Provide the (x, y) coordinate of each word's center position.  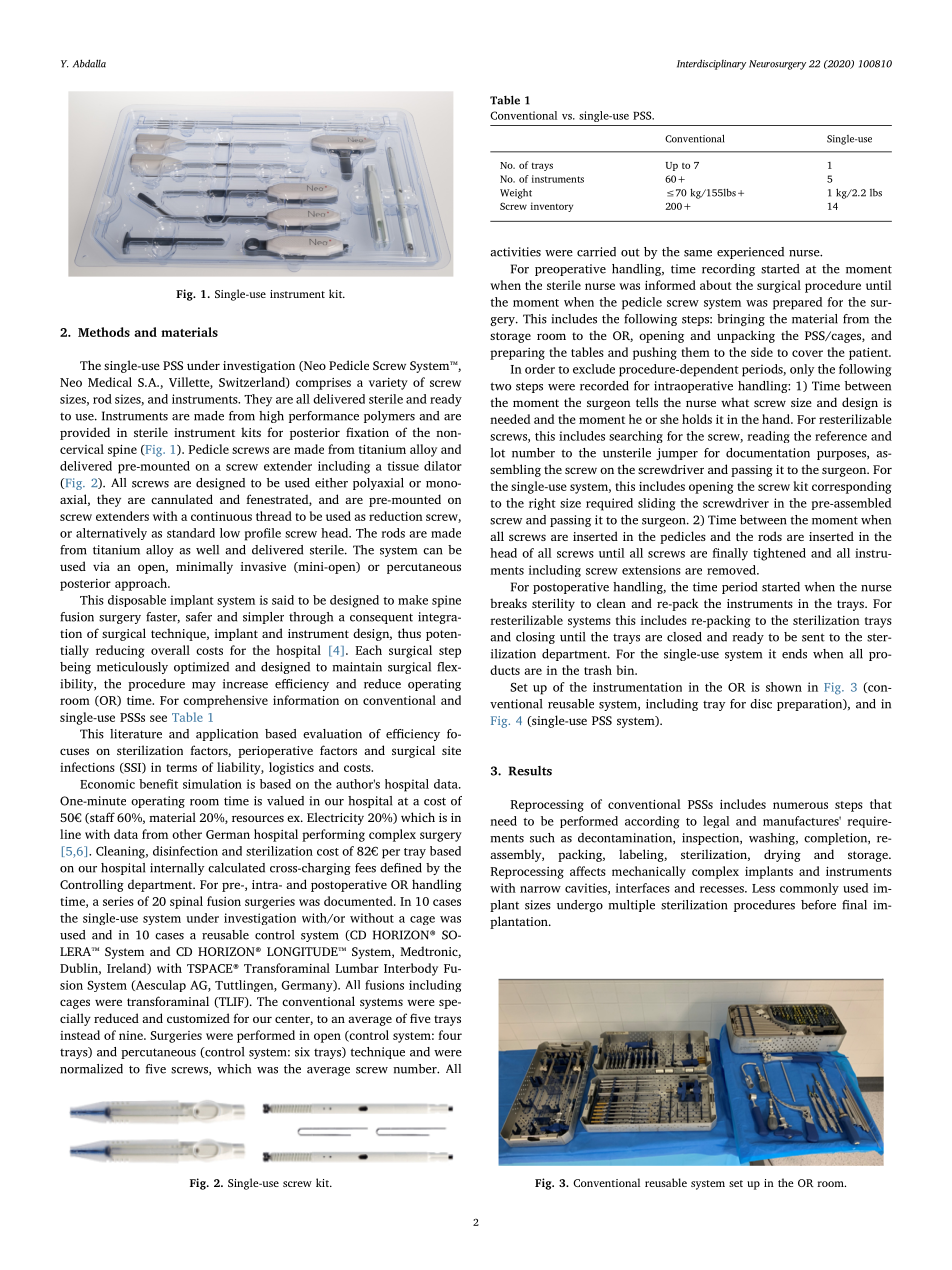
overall (170, 650)
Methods (104, 332)
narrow (540, 889)
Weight (516, 194)
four (450, 1035)
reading (768, 437)
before (818, 905)
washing (773, 839)
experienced (750, 253)
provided (85, 433)
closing (535, 638)
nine (132, 1035)
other (187, 834)
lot (497, 453)
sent (813, 637)
